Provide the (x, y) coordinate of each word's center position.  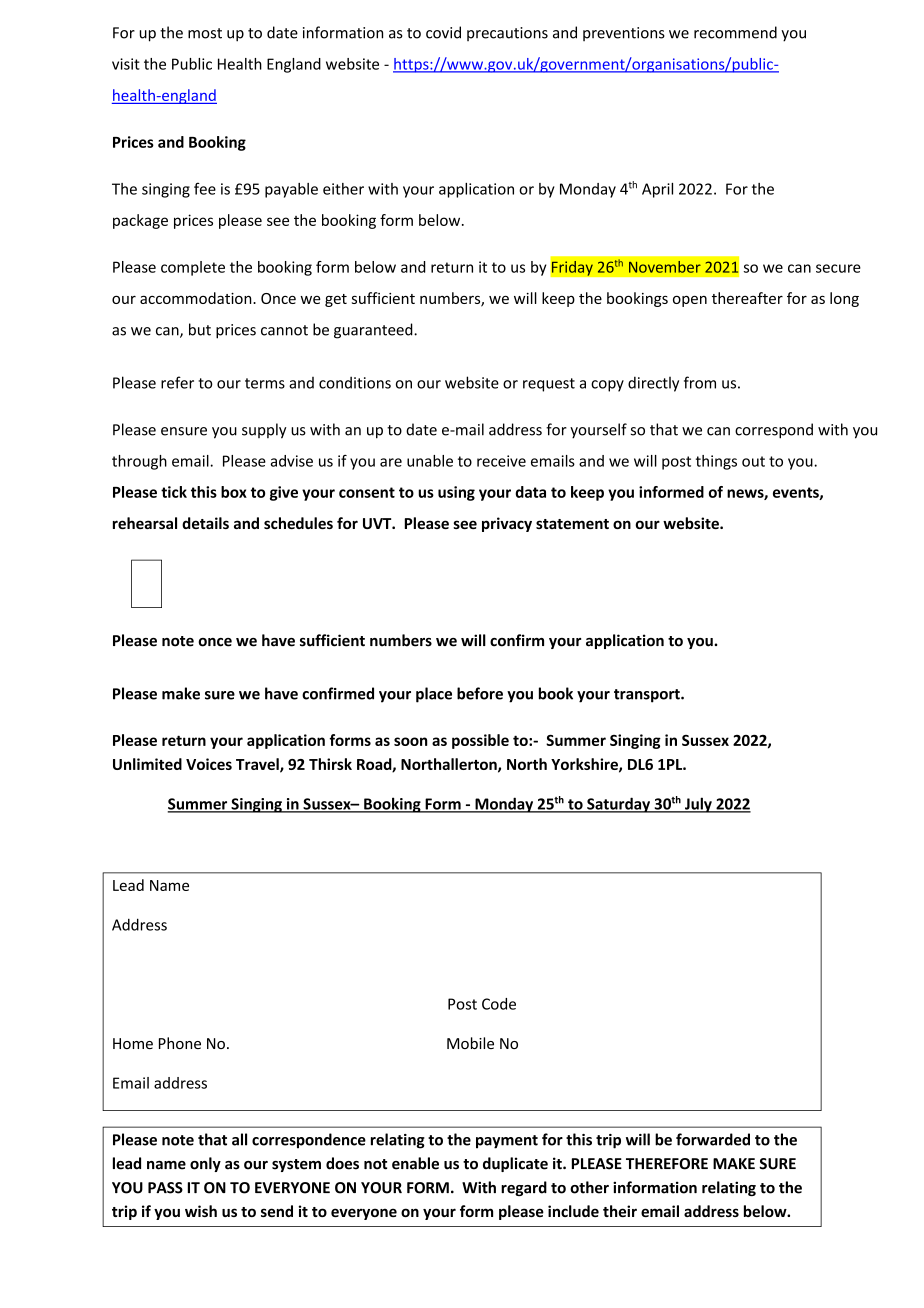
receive (501, 461)
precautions (507, 34)
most (205, 33)
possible (480, 741)
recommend (735, 32)
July (698, 805)
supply (264, 431)
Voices (209, 764)
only (205, 1164)
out (753, 461)
